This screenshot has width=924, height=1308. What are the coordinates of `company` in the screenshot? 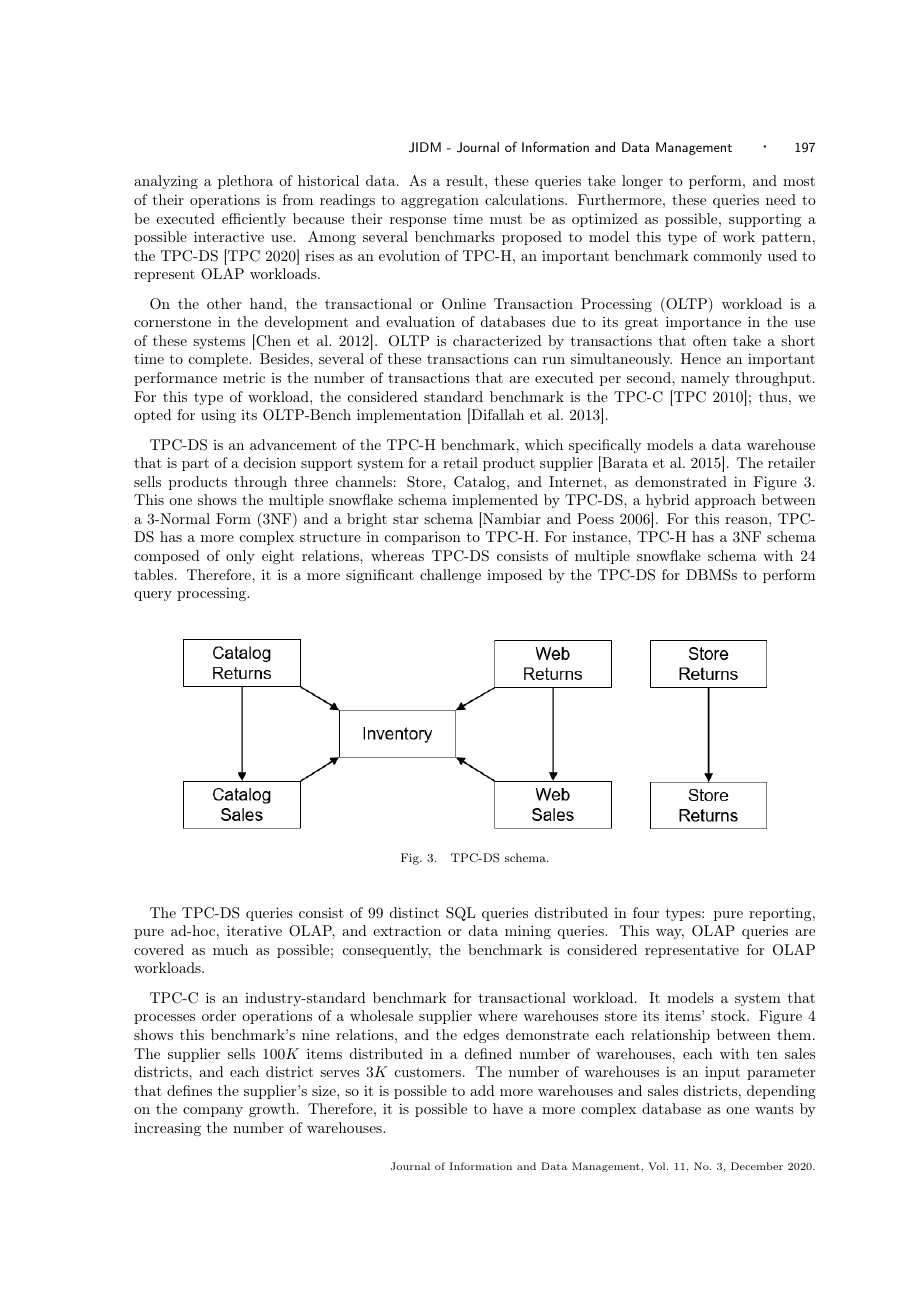 It's located at (213, 1112).
